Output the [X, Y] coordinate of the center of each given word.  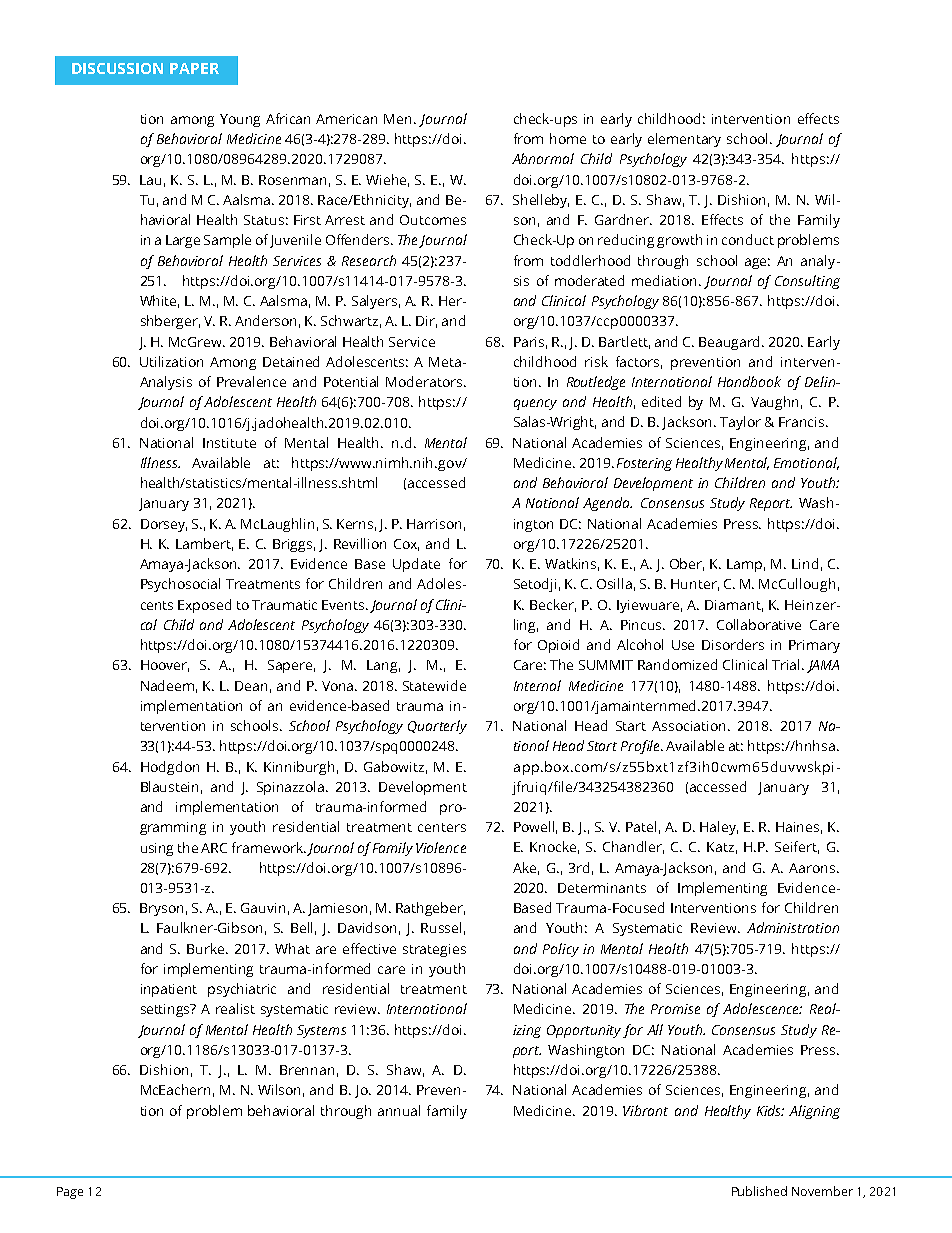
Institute [229, 443]
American [346, 119]
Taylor [740, 423]
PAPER [194, 68]
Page [70, 1193]
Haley [719, 828]
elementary [684, 140]
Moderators [425, 381]
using [157, 849]
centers [442, 827]
